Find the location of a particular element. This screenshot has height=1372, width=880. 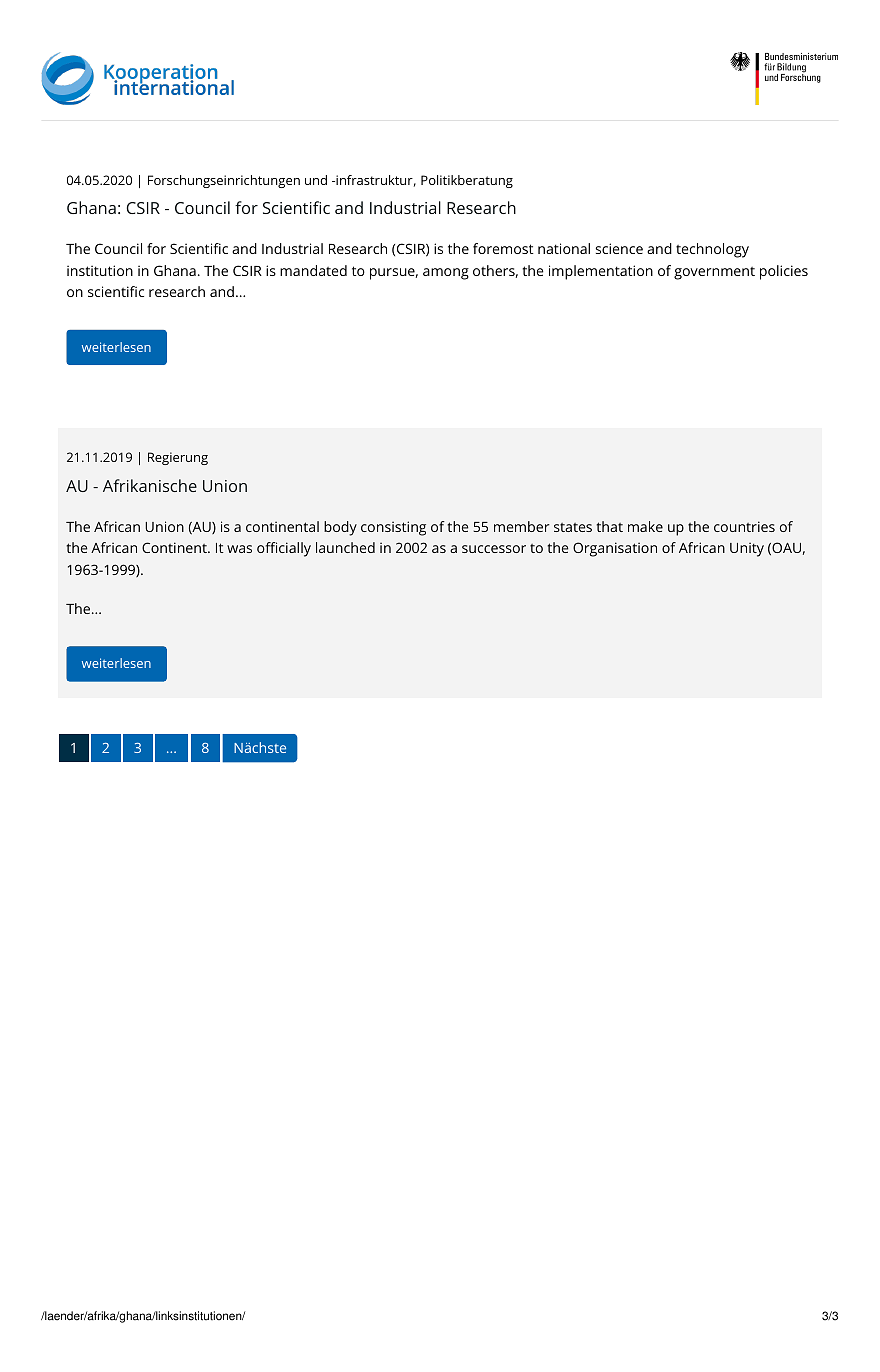

member is located at coordinates (522, 526).
